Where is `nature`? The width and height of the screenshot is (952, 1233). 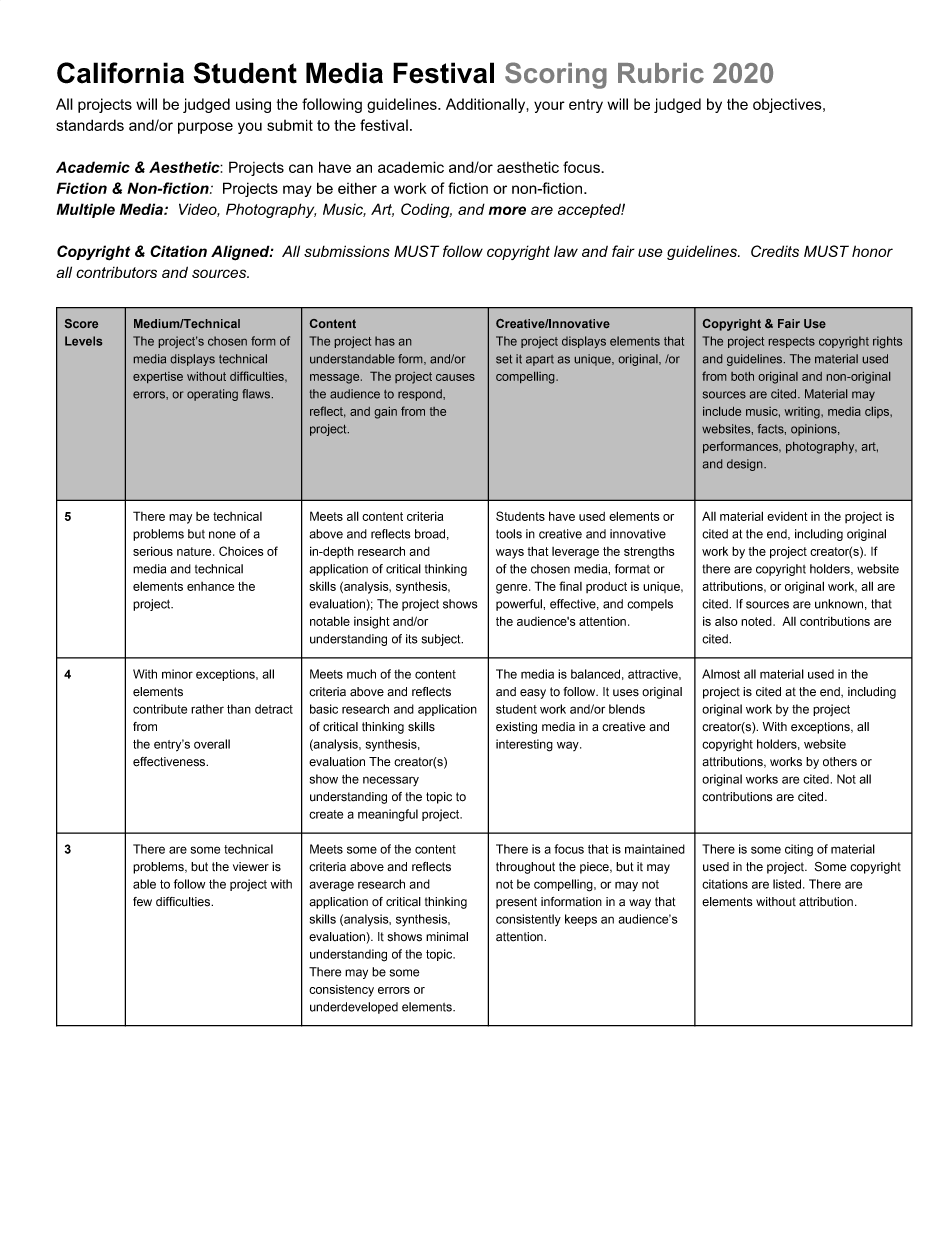 nature is located at coordinates (195, 551).
